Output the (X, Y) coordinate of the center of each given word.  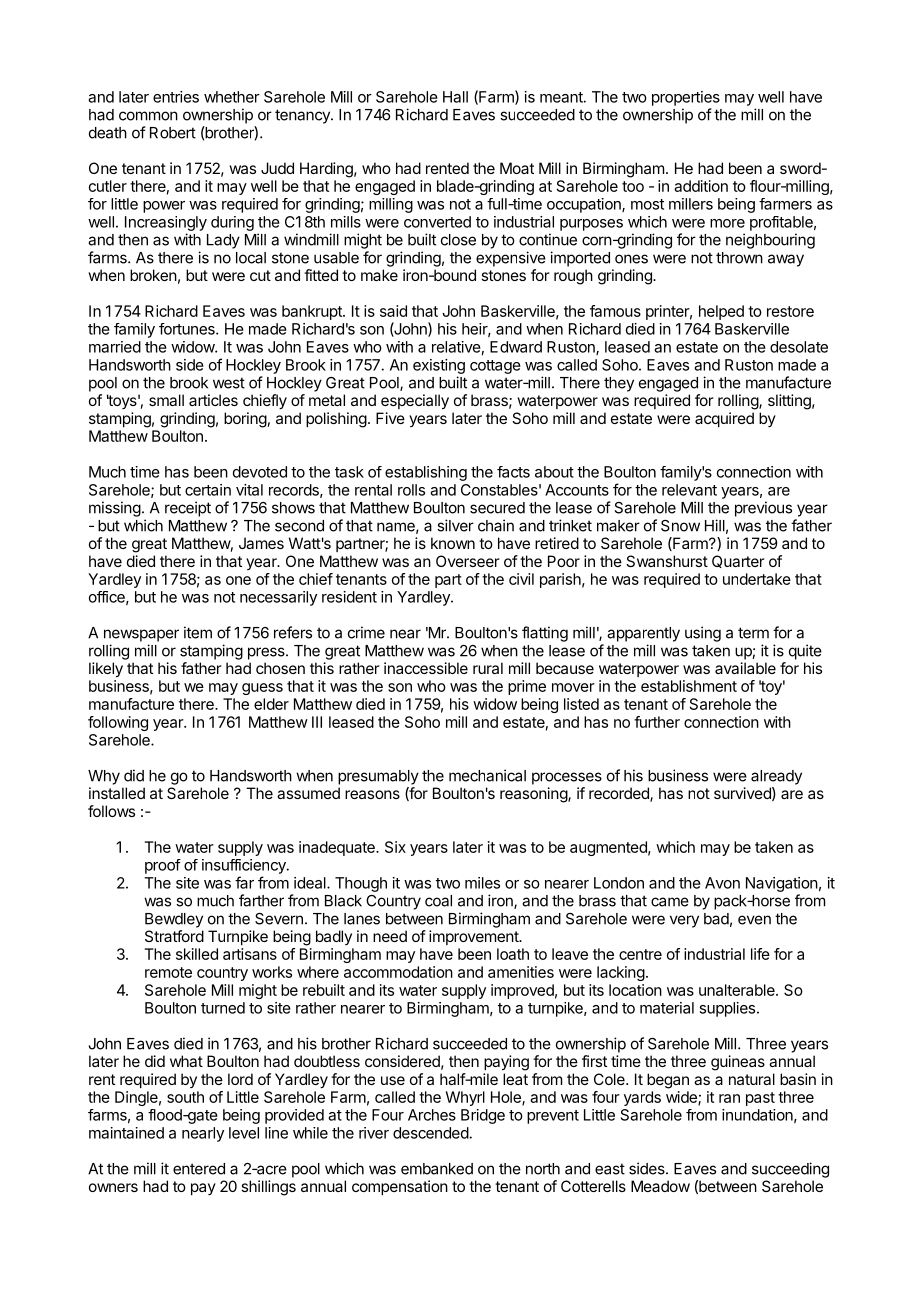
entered (199, 1169)
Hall (455, 97)
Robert (173, 133)
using (703, 634)
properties (686, 98)
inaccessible (426, 668)
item (198, 632)
